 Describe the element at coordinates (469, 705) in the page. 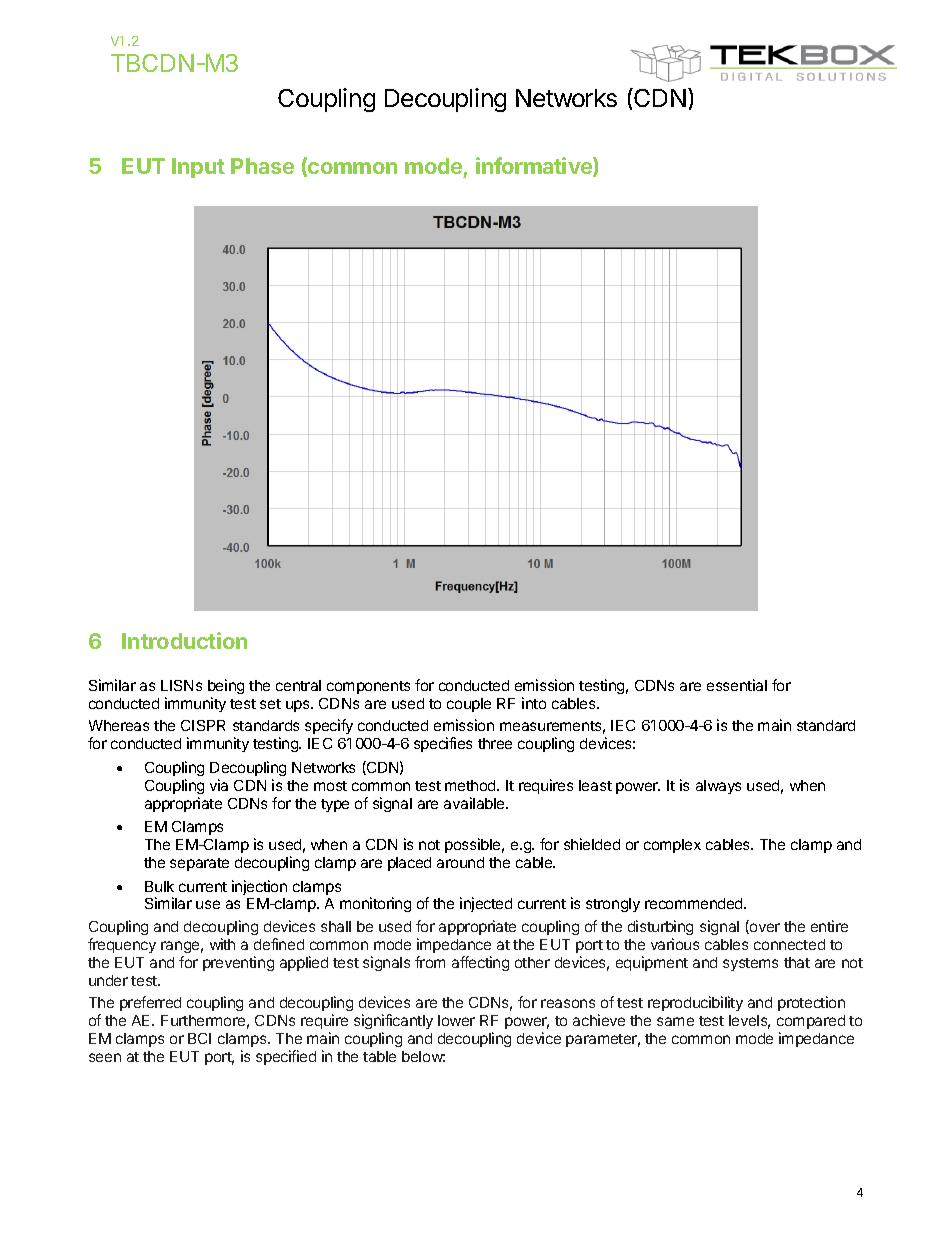

I see `couple` at that location.
